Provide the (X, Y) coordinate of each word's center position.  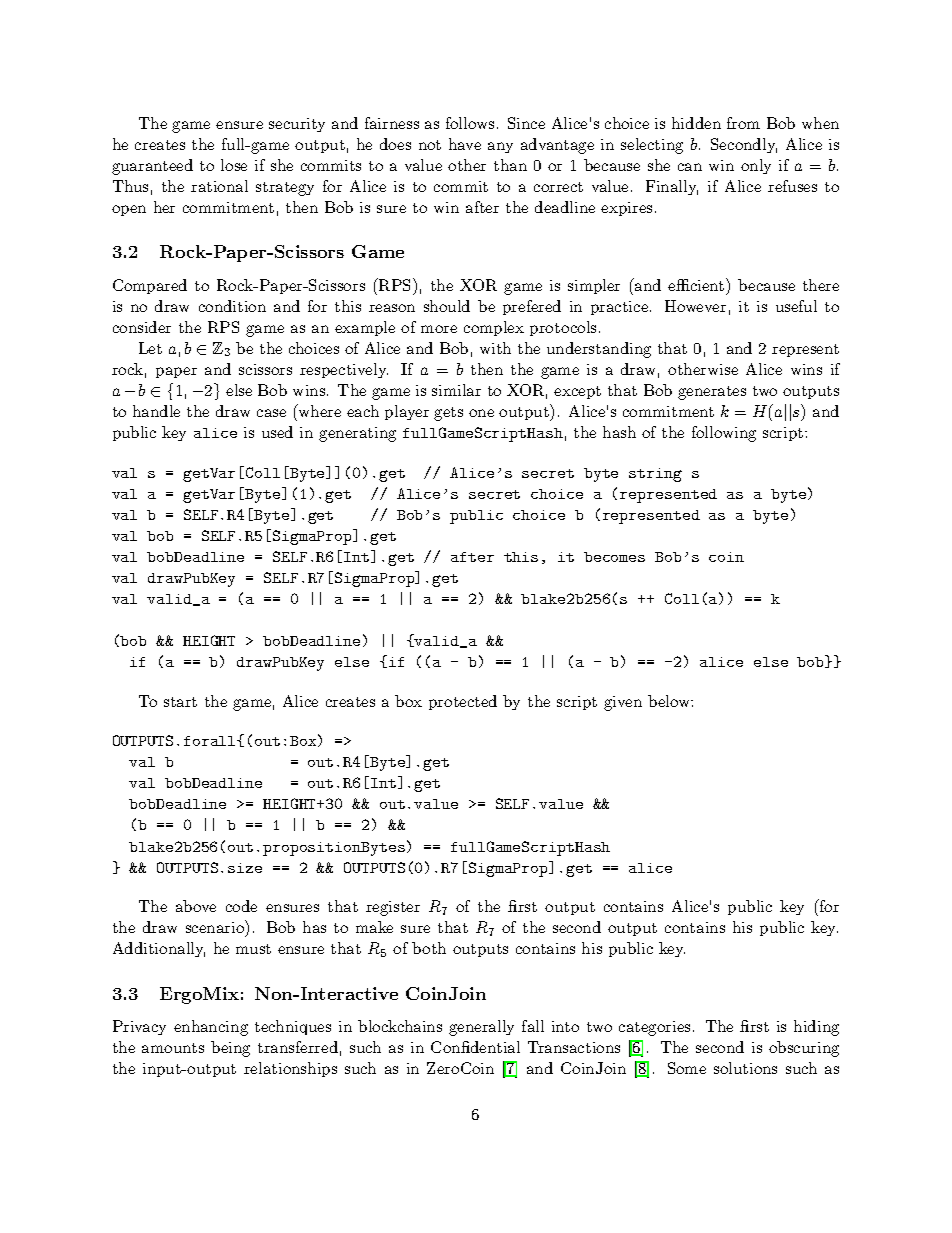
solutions (745, 1068)
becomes (614, 557)
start (180, 702)
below (670, 701)
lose (234, 165)
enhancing (211, 1028)
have (465, 144)
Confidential (475, 1047)
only (756, 166)
